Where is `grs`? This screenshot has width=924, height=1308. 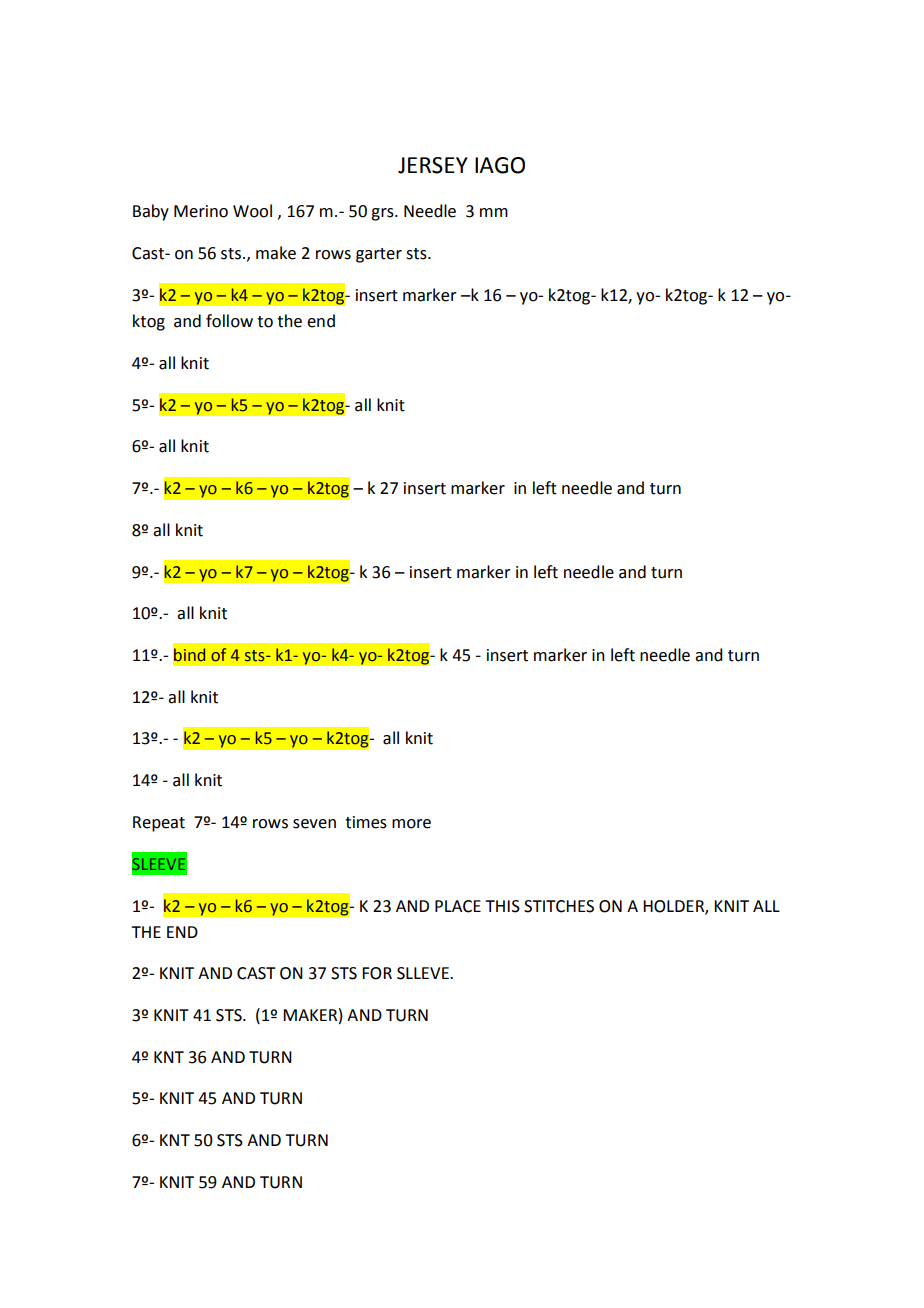 grs is located at coordinates (383, 214).
